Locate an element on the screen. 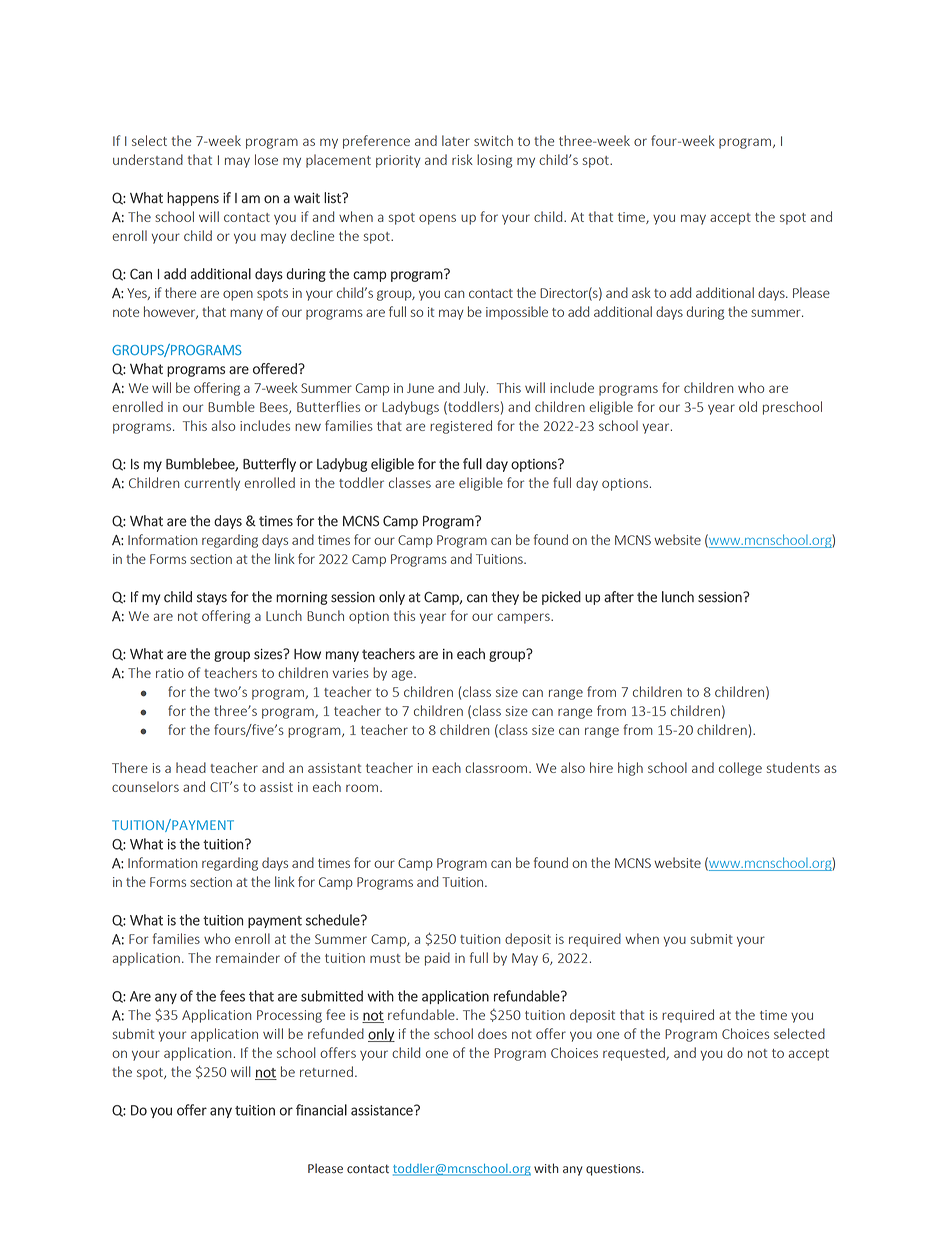 The width and height of the screenshot is (952, 1233). financial is located at coordinates (321, 1110).
